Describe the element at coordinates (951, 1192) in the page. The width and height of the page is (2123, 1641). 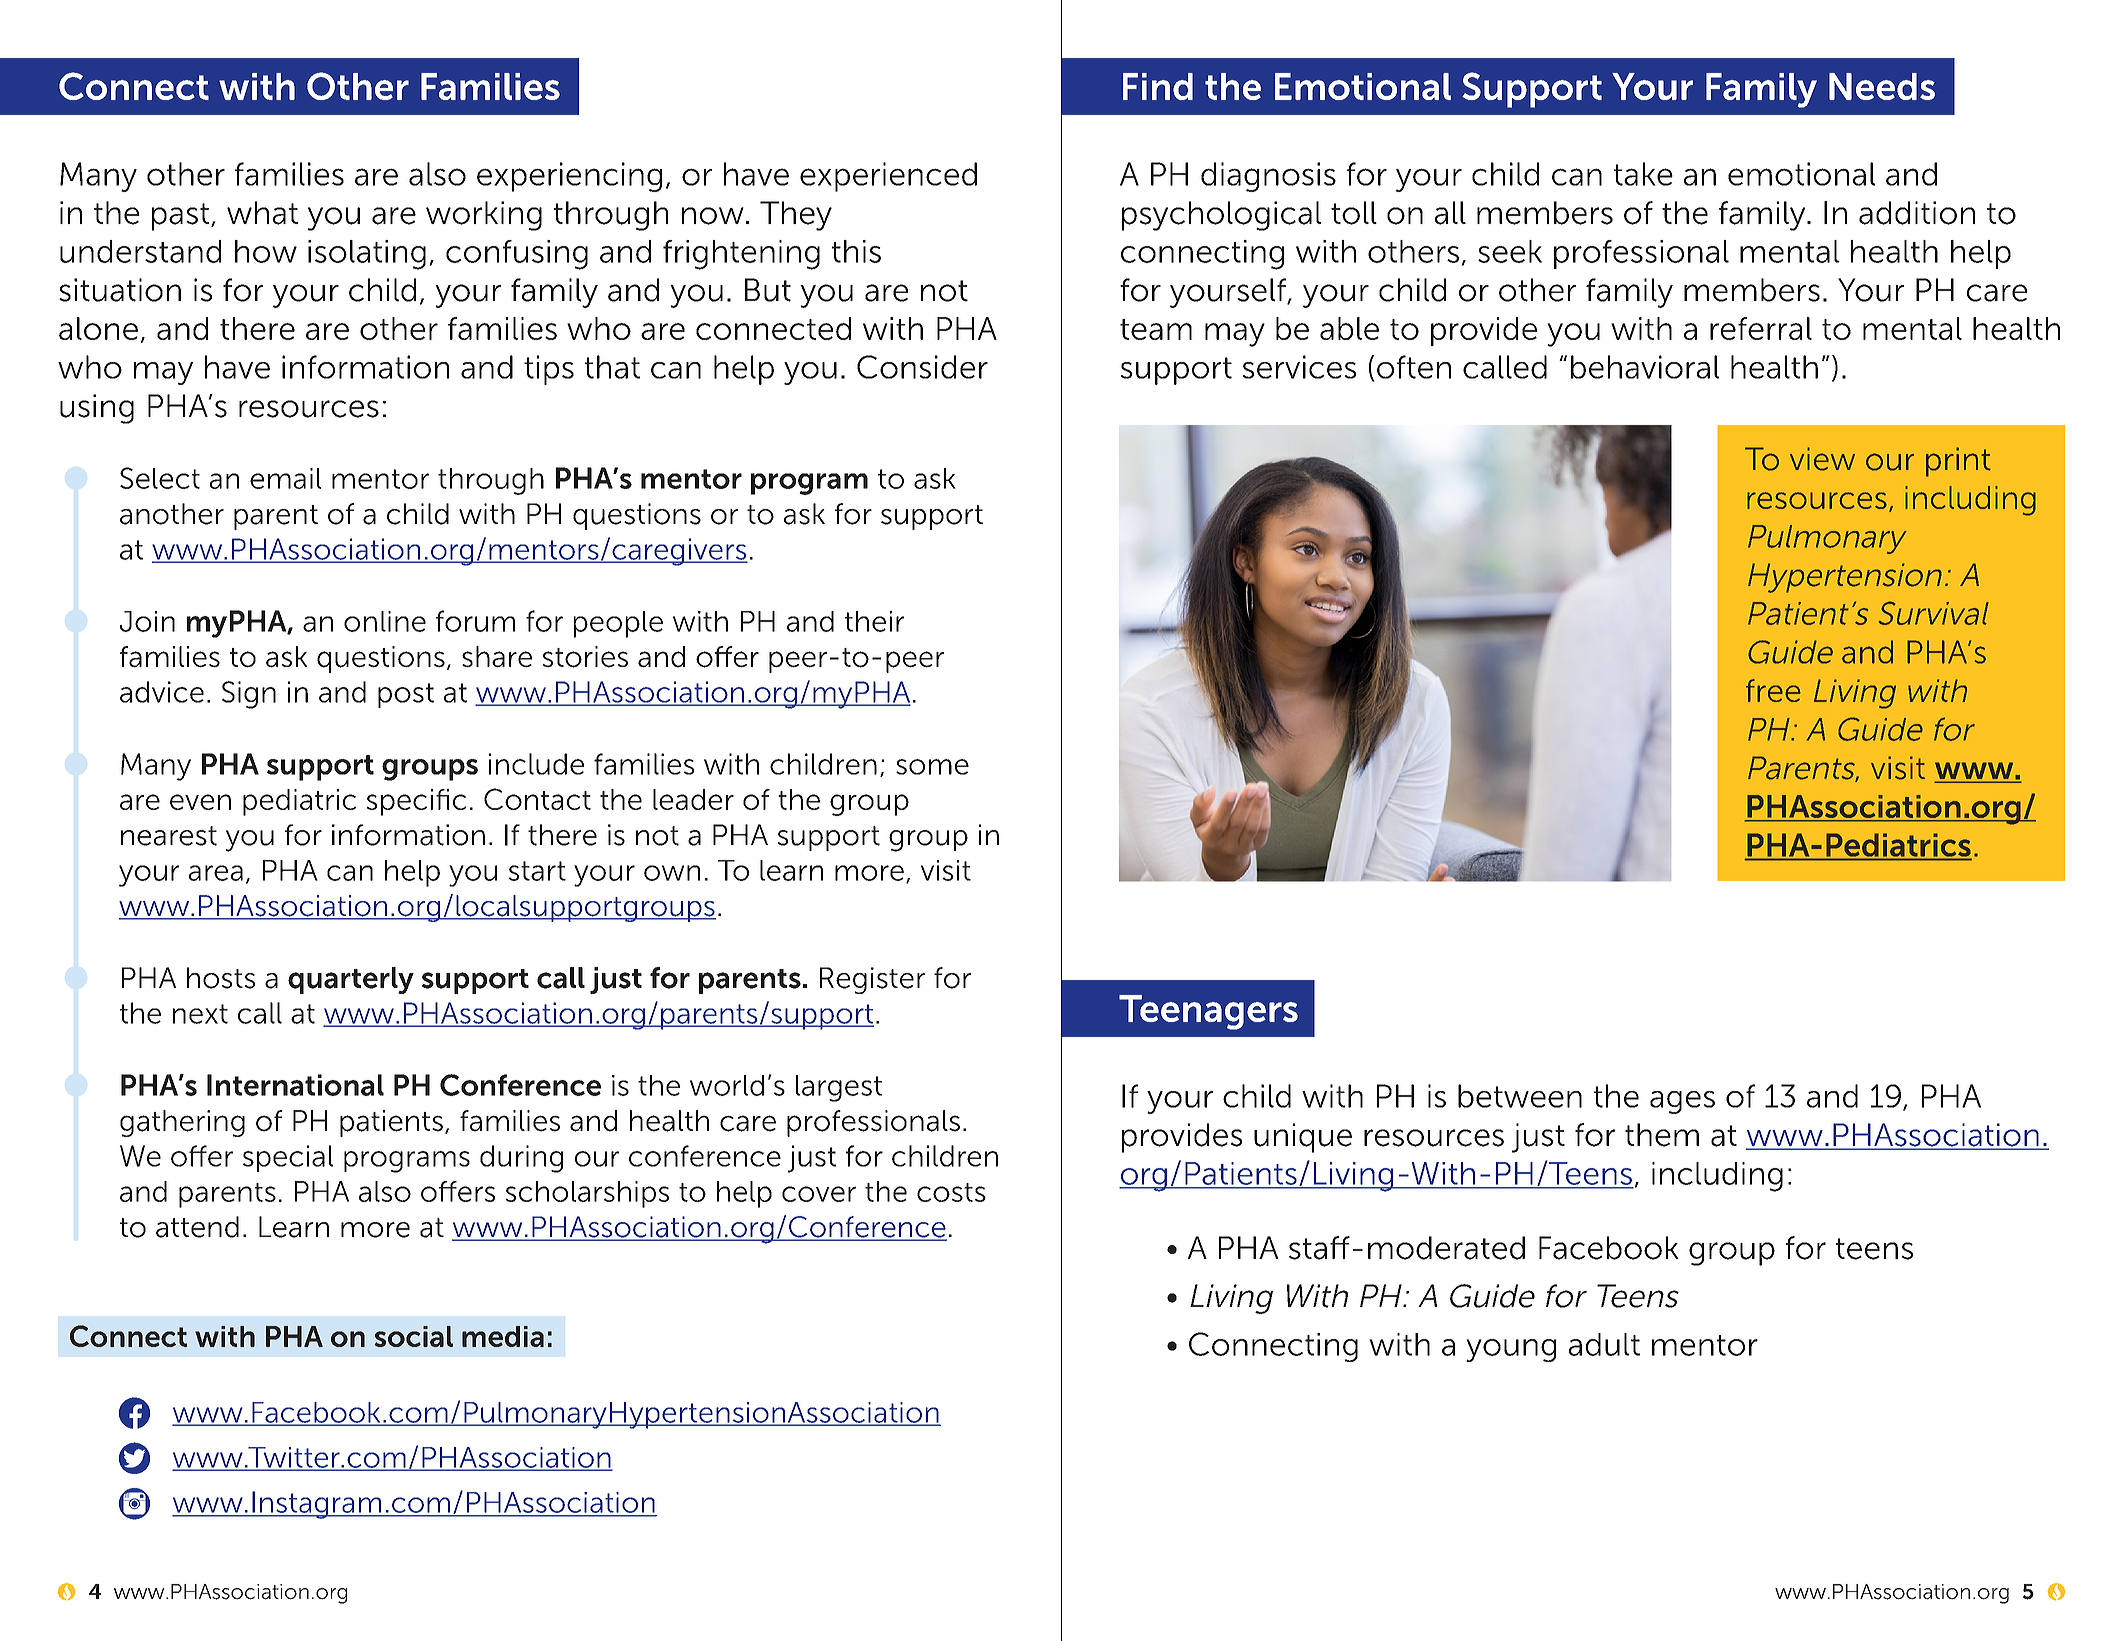
I see `costs` at that location.
